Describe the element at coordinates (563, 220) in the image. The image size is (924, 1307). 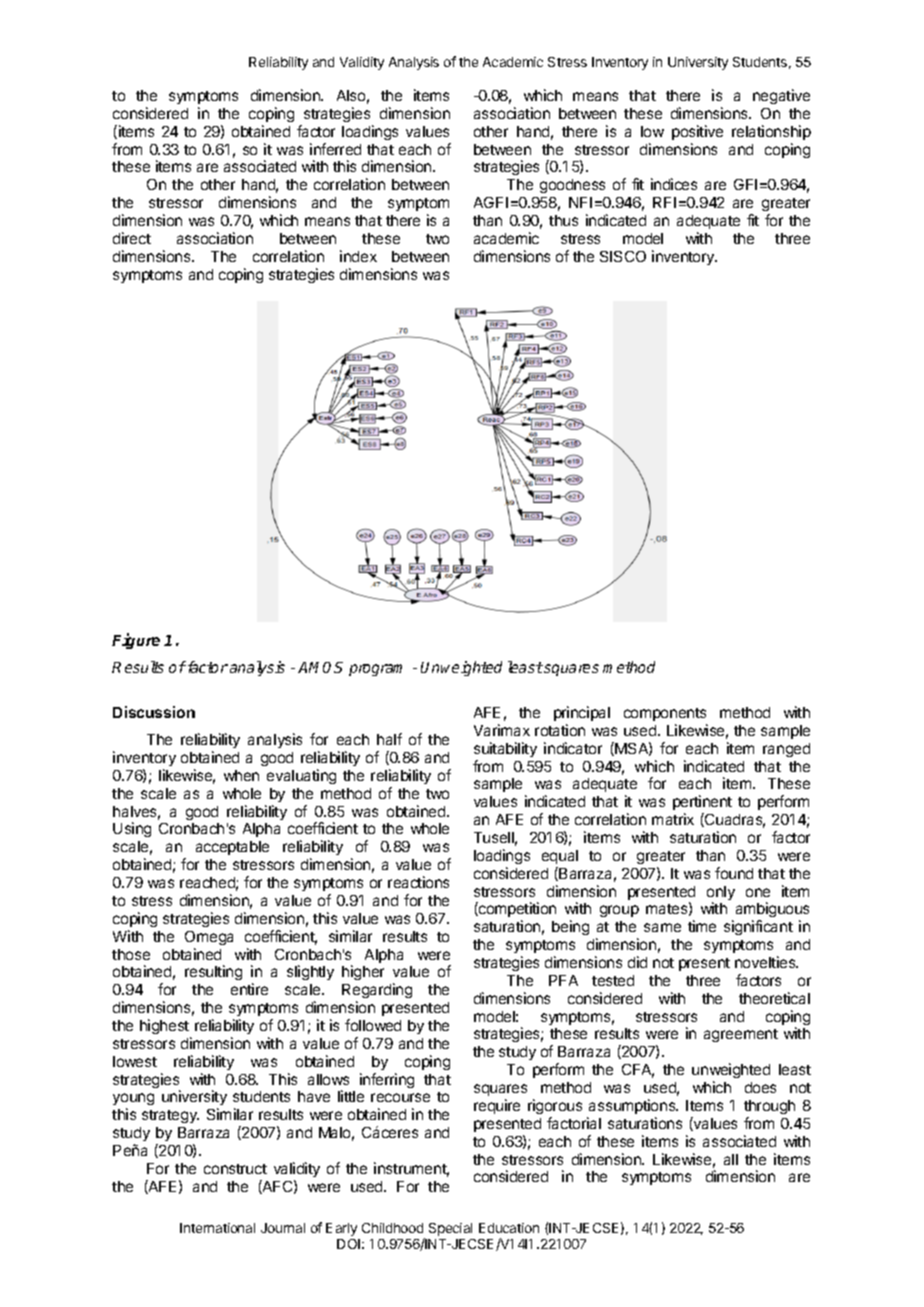
I see `thus` at that location.
